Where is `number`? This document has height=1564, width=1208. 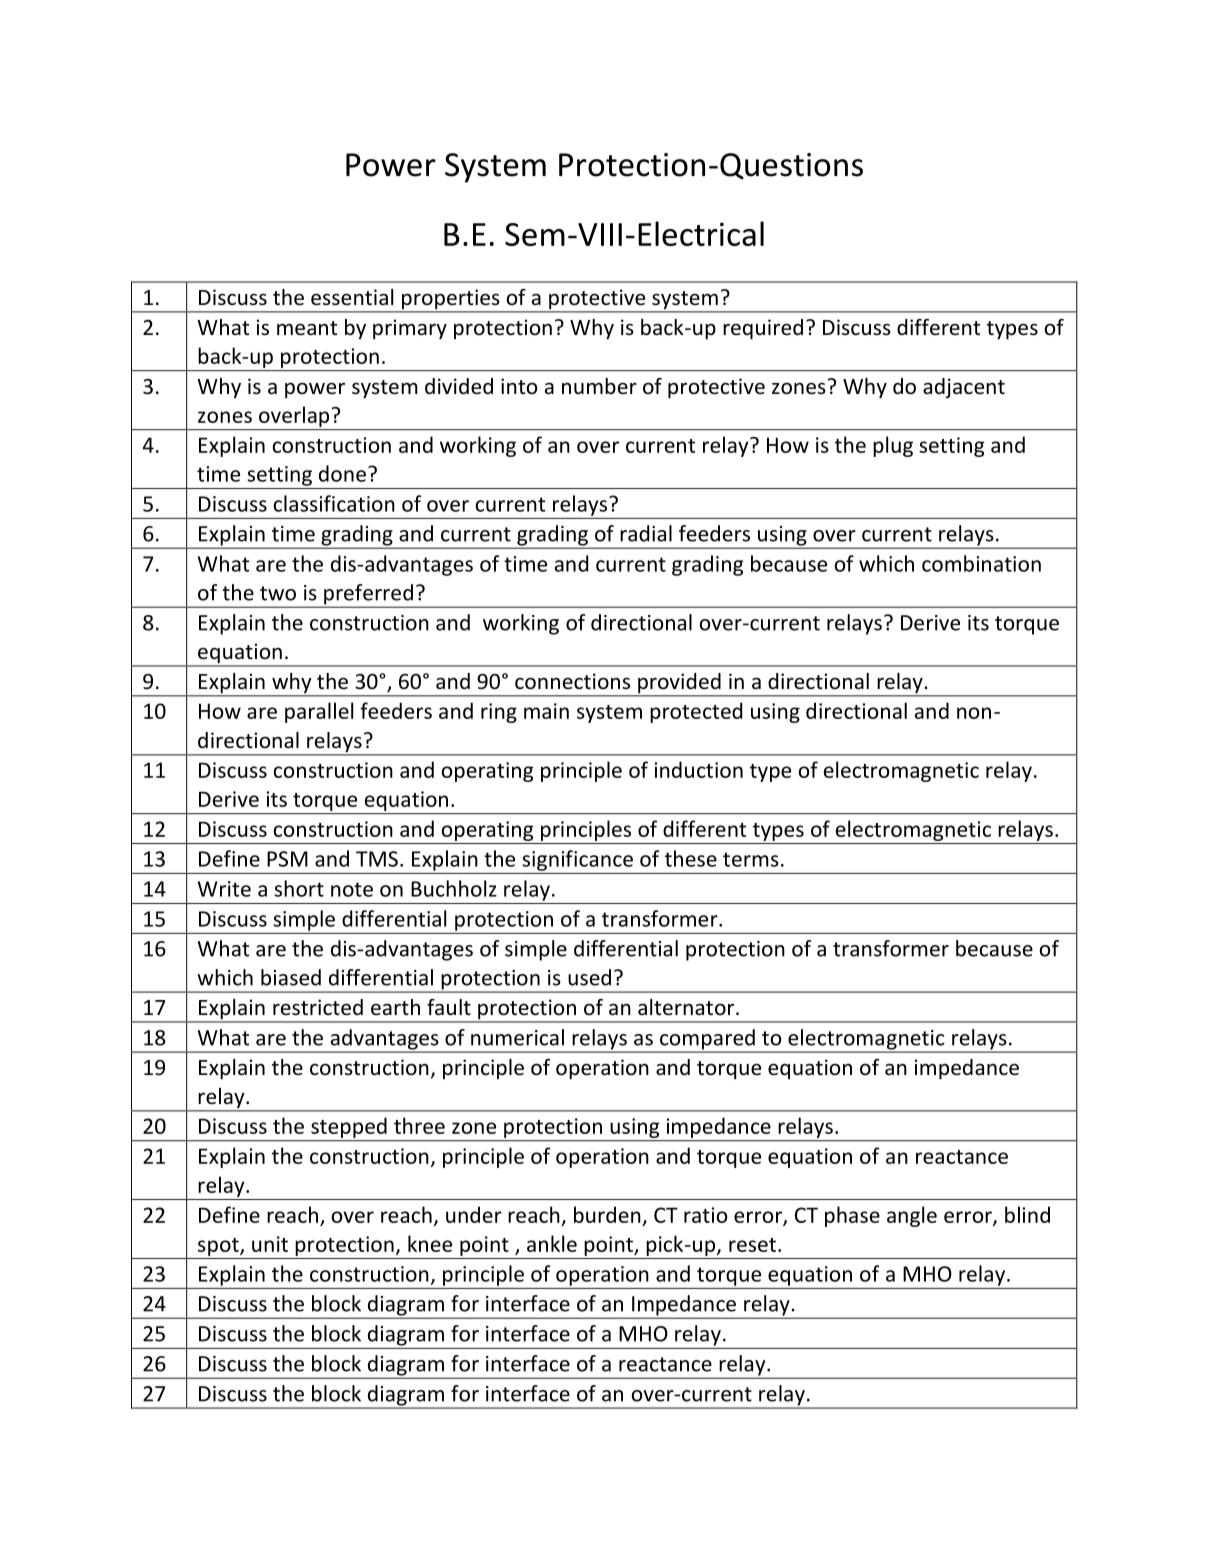 number is located at coordinates (599, 386).
